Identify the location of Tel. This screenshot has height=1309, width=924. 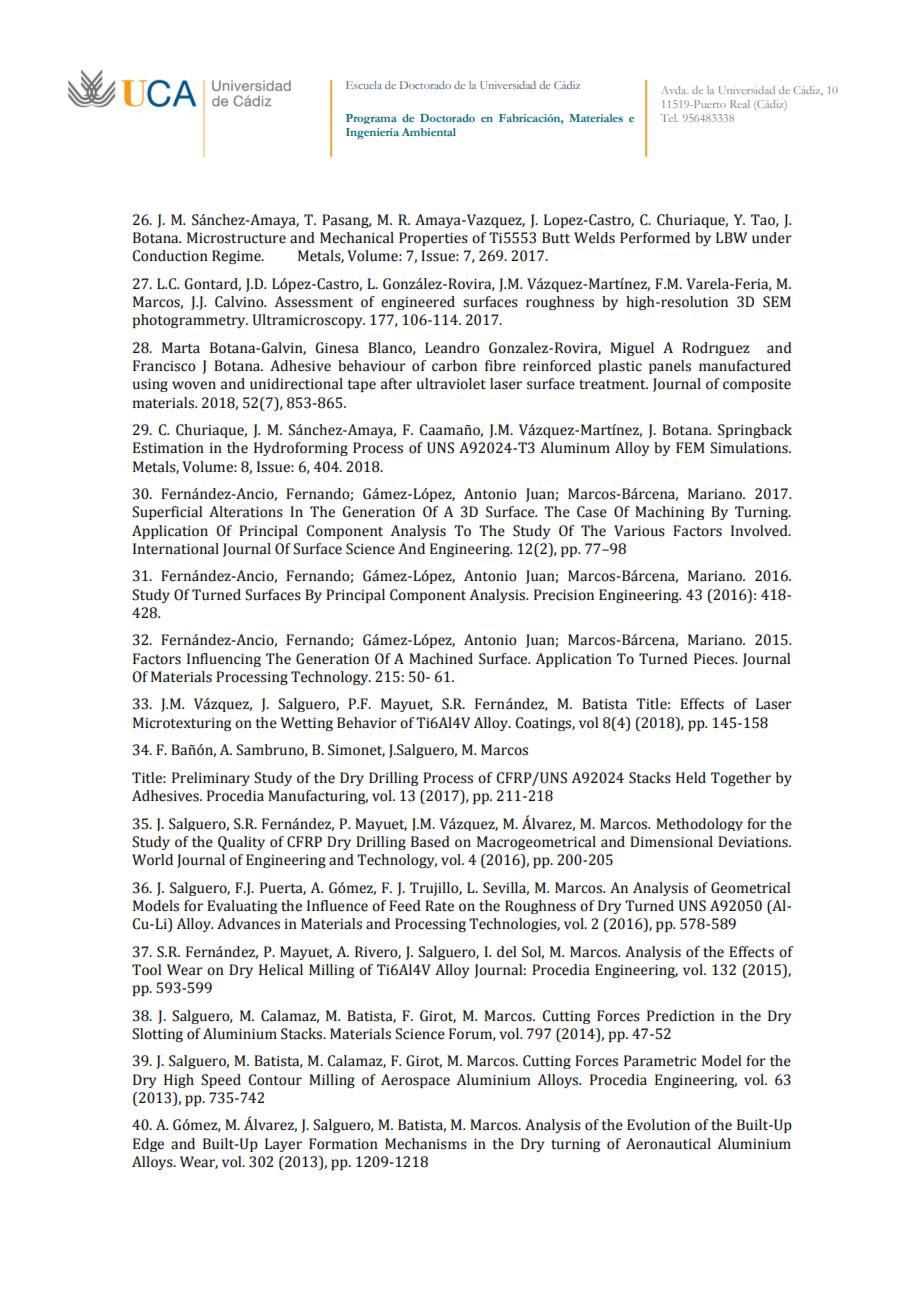
(669, 118).
